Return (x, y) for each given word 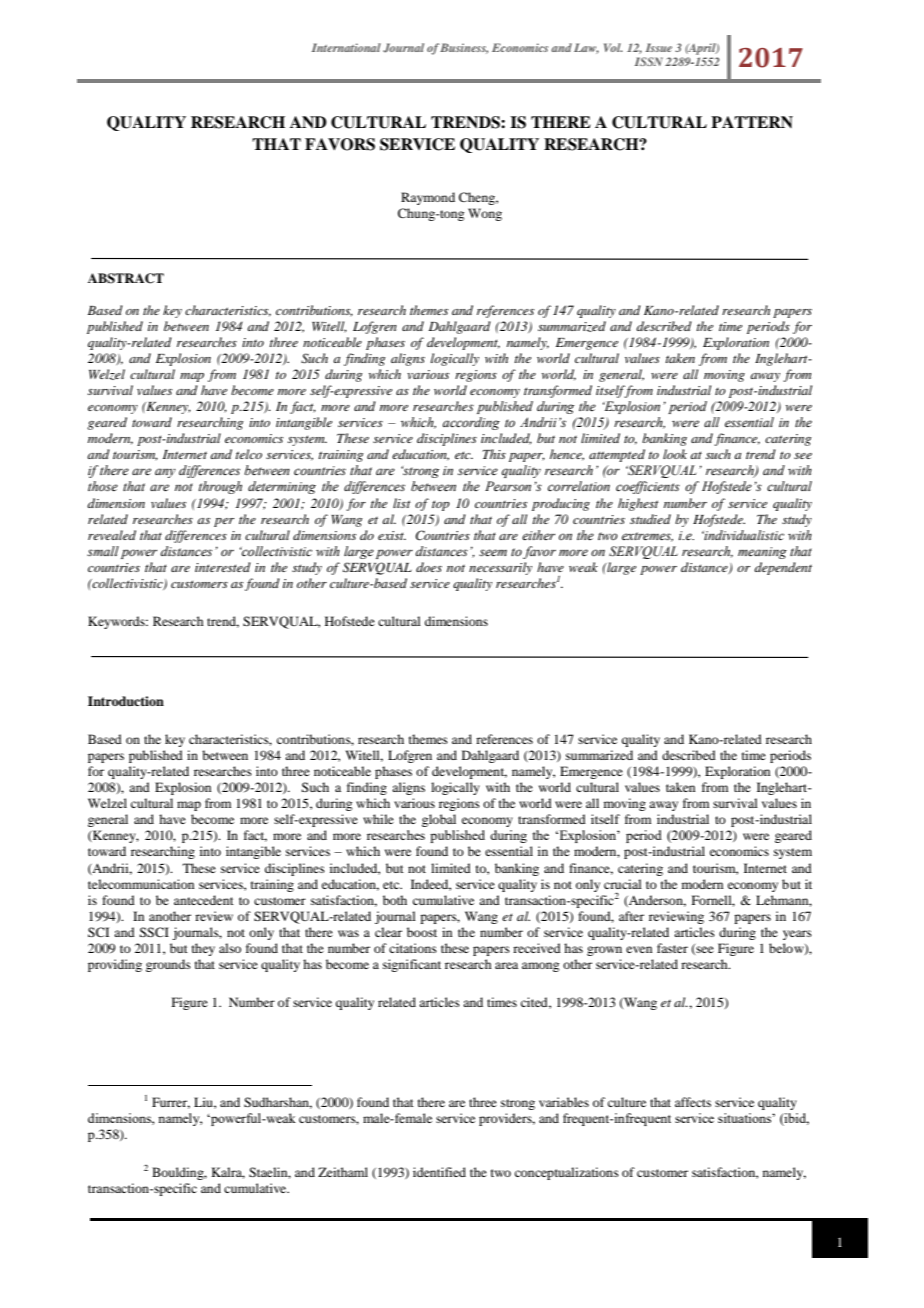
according (471, 423)
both (395, 900)
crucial (623, 884)
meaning (762, 553)
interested (223, 567)
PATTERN (752, 122)
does (429, 567)
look (675, 454)
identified (439, 1172)
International (346, 47)
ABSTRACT (126, 278)
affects (693, 1102)
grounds (168, 965)
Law (586, 48)
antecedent (204, 900)
